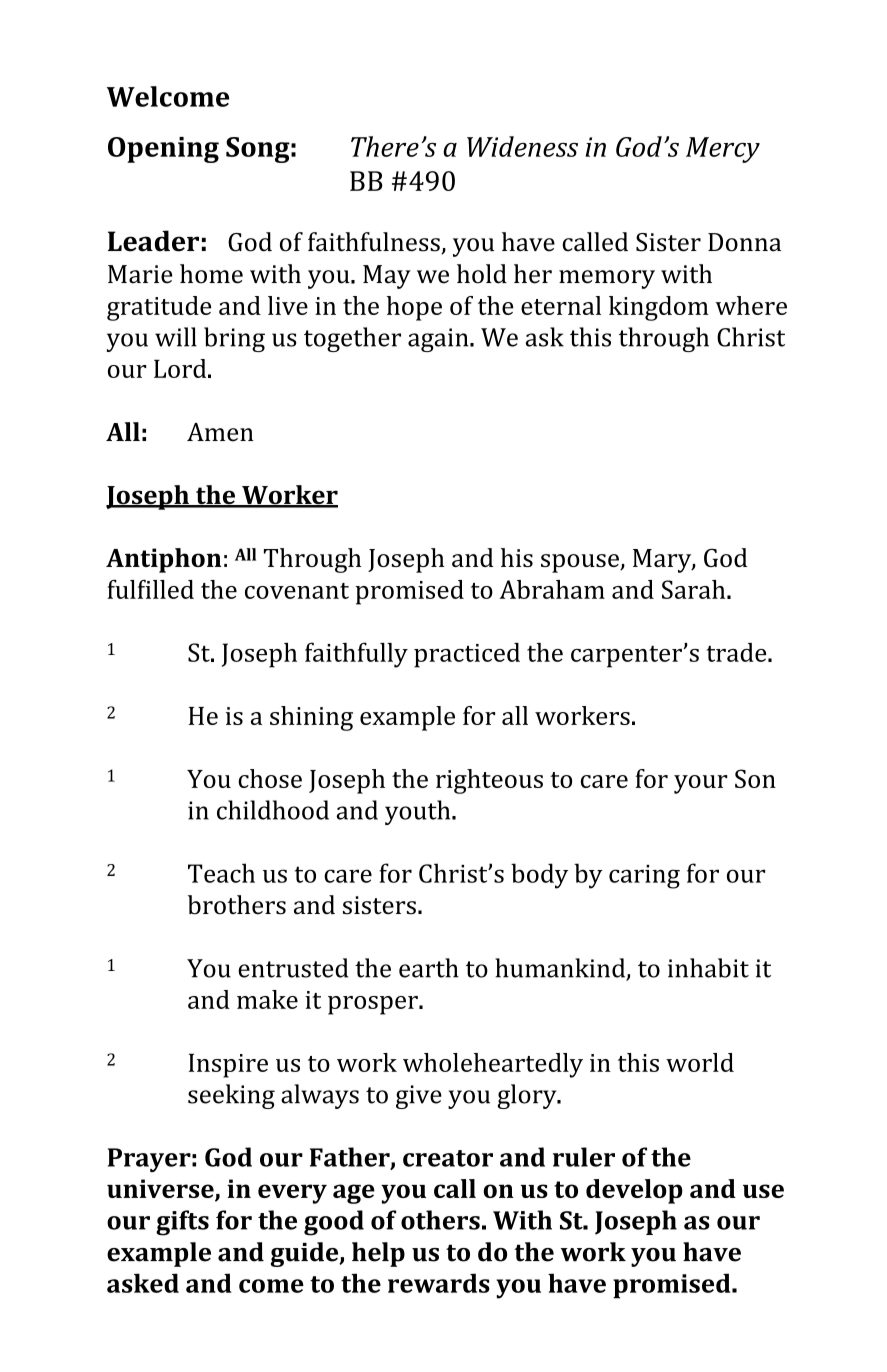 The height and width of the page is (1372, 887). I want to click on Wideness, so click(522, 146).
